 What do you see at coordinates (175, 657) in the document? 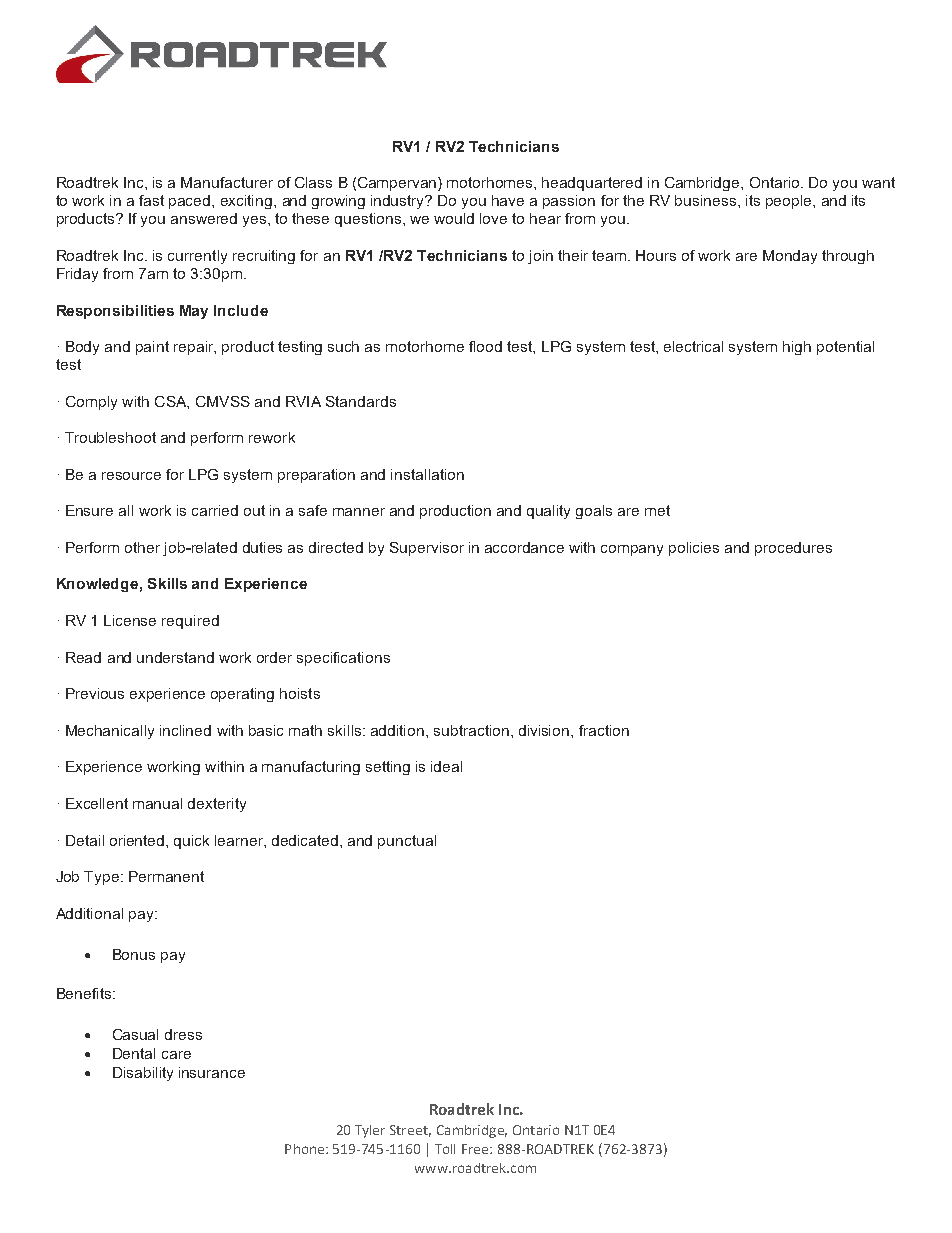
I see `understand` at bounding box center [175, 657].
